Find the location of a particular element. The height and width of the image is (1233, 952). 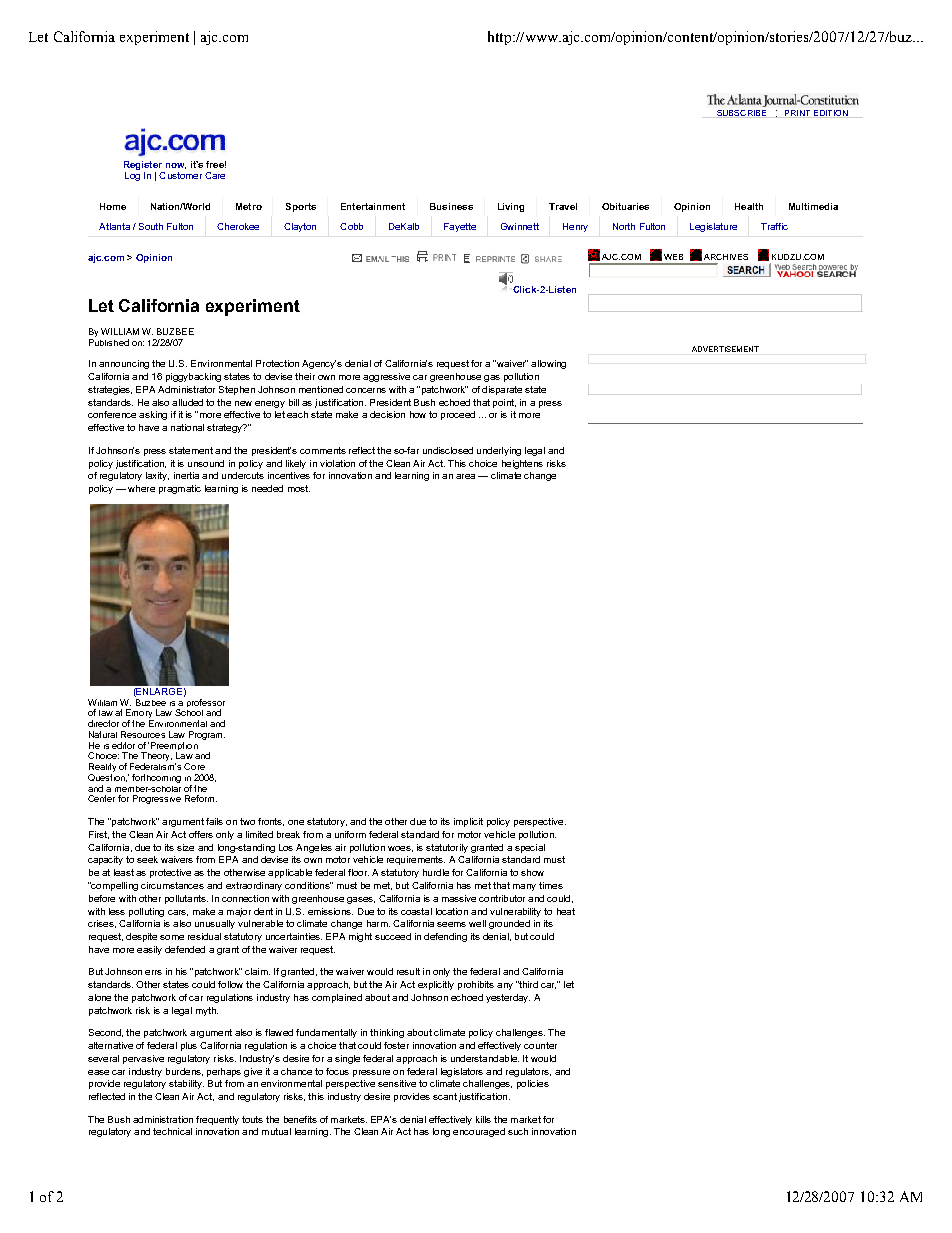

Core is located at coordinates (194, 766).
